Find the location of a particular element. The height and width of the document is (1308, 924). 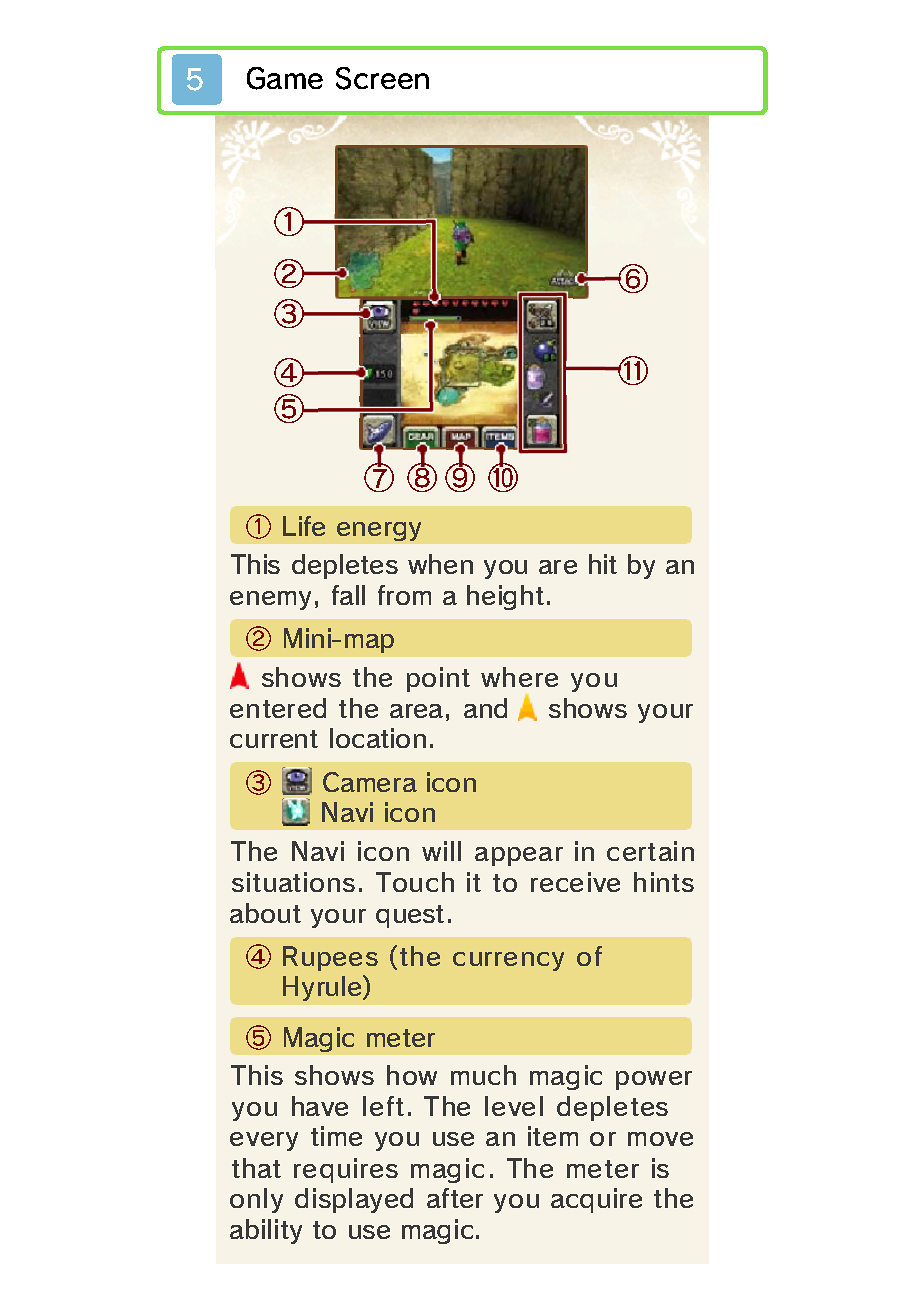

after is located at coordinates (455, 1198).
